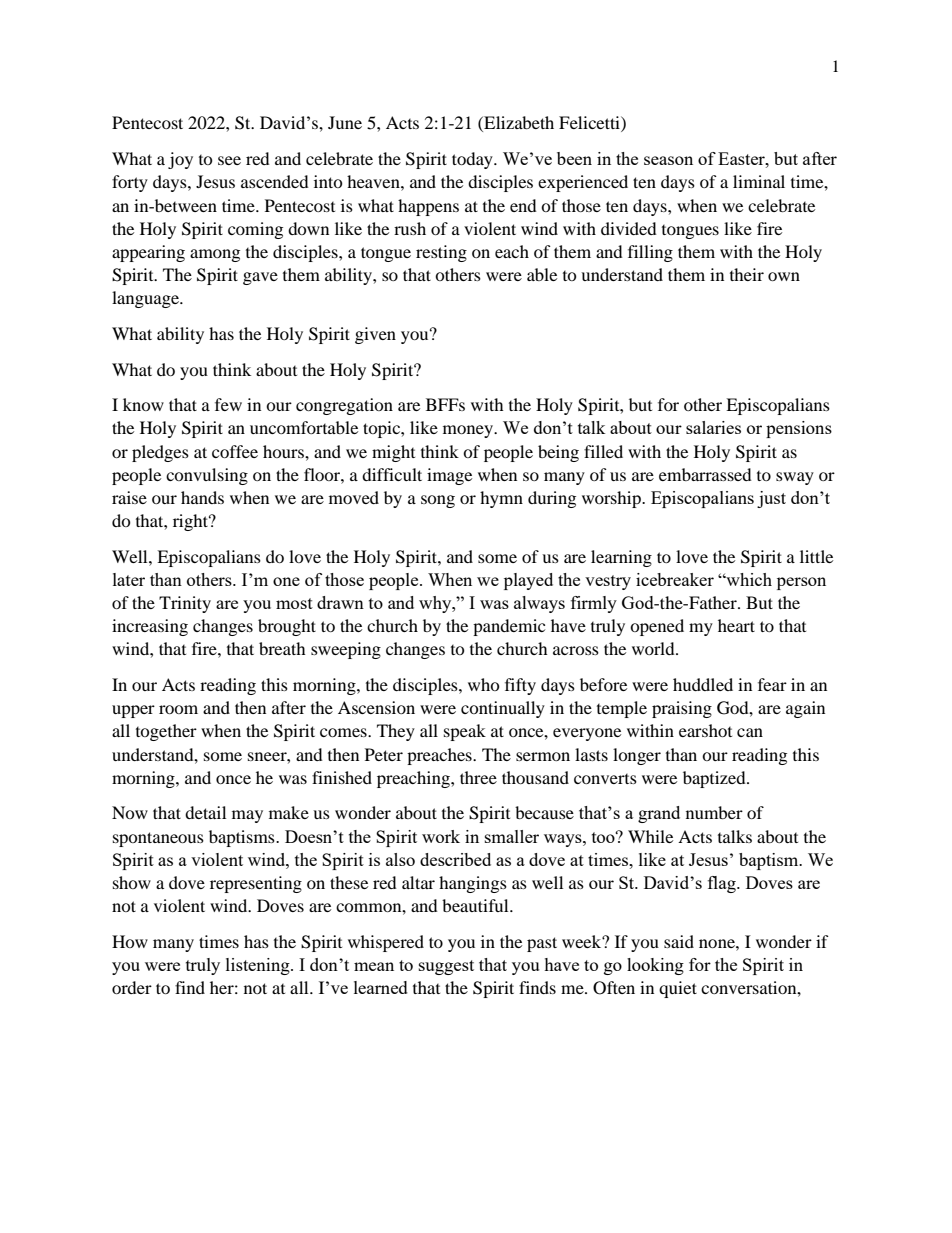  Describe the element at coordinates (259, 966) in the screenshot. I see `listening` at that location.
